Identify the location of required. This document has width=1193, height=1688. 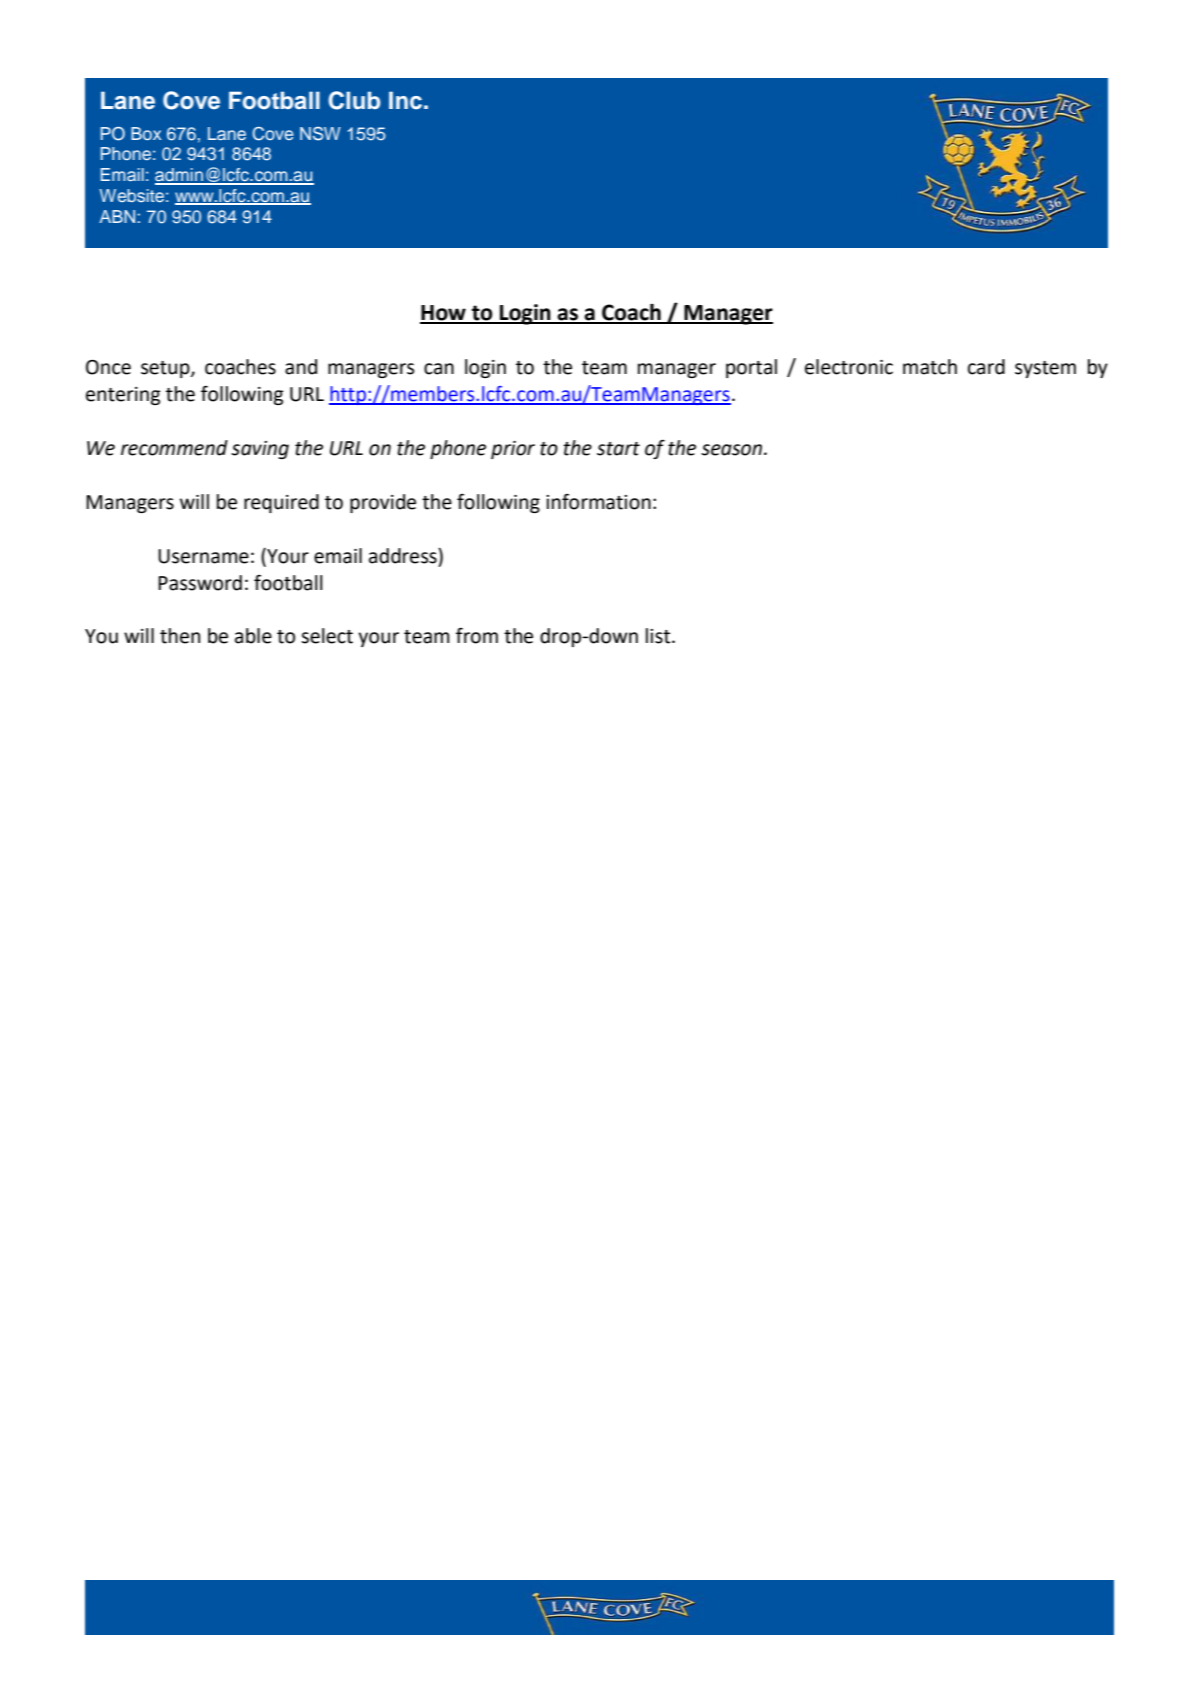
(281, 503).
